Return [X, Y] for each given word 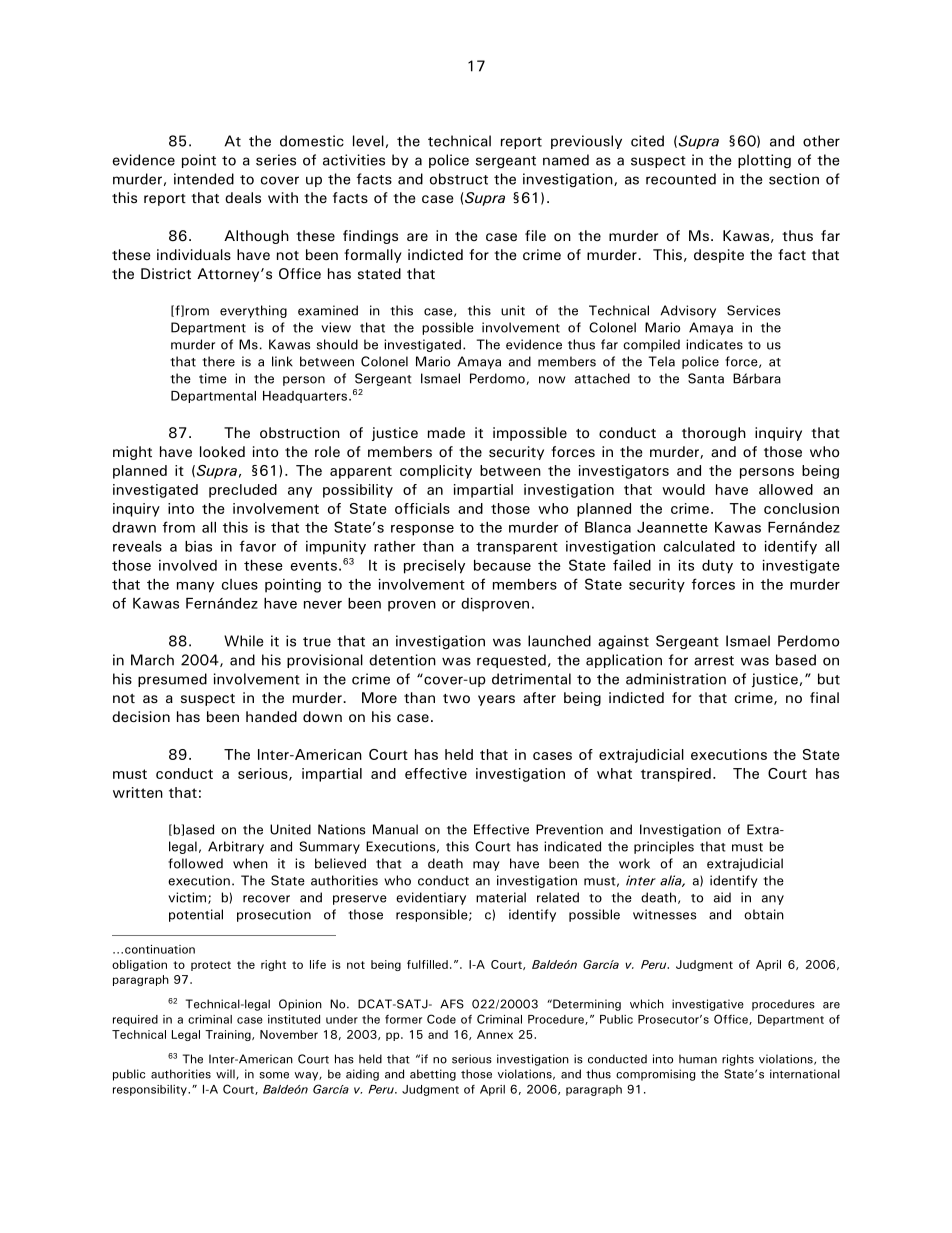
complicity [436, 472]
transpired [676, 775]
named [566, 160]
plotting [764, 161]
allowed [786, 489]
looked [222, 452]
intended [204, 179]
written [138, 792]
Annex [495, 1034]
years [496, 700]
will [226, 1074]
